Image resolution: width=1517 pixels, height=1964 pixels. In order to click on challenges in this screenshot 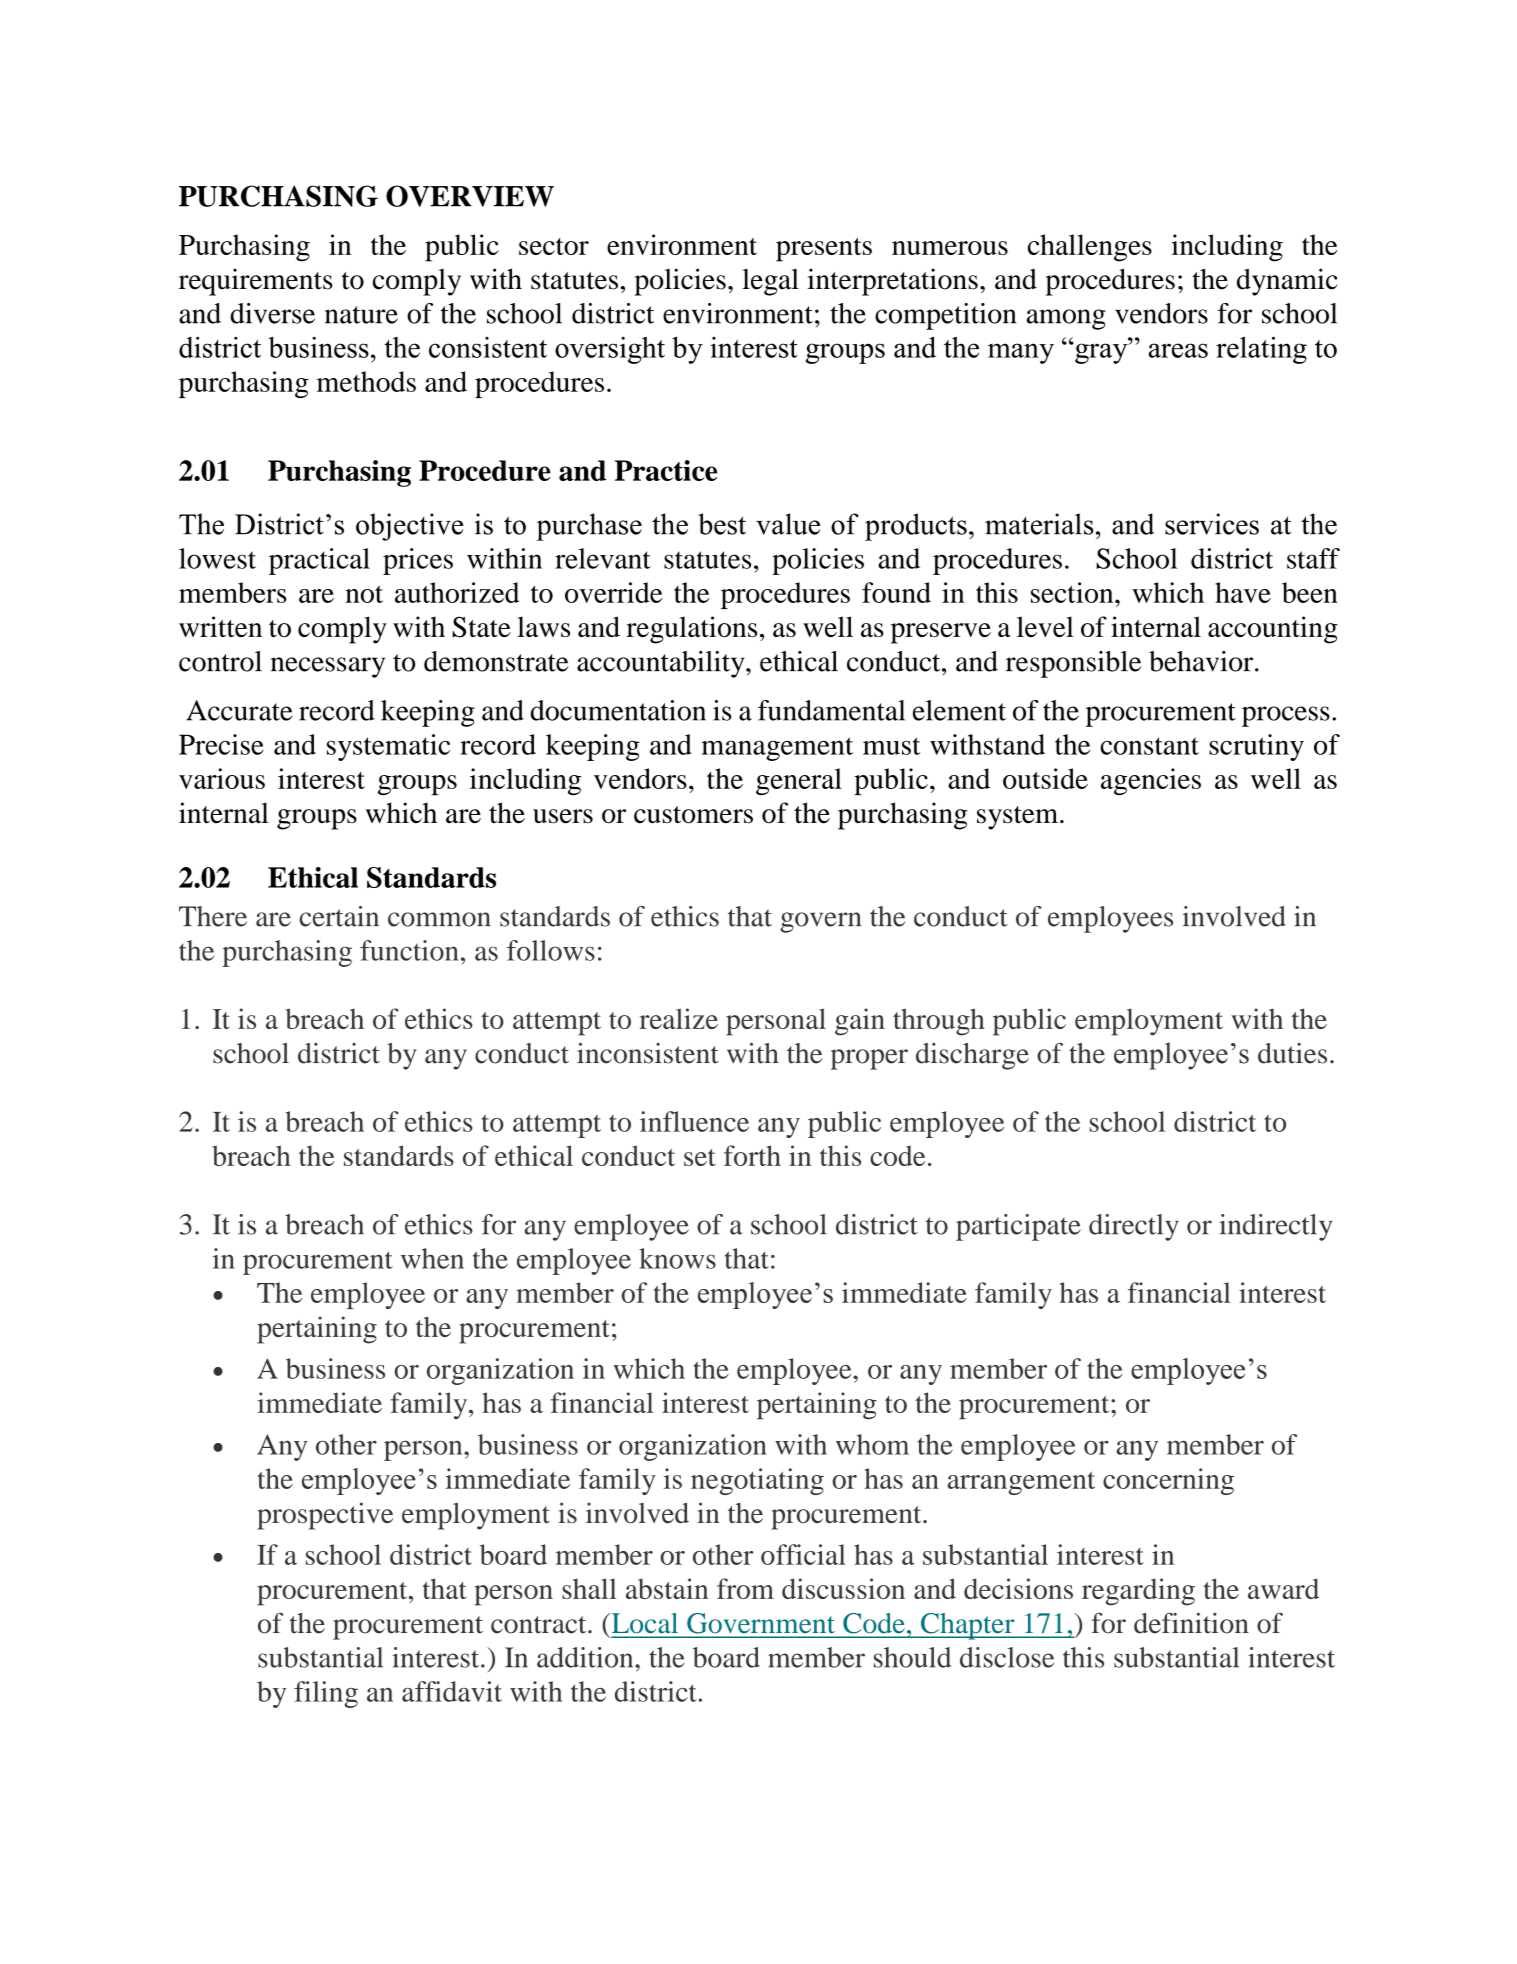, I will do `click(1090, 248)`.
